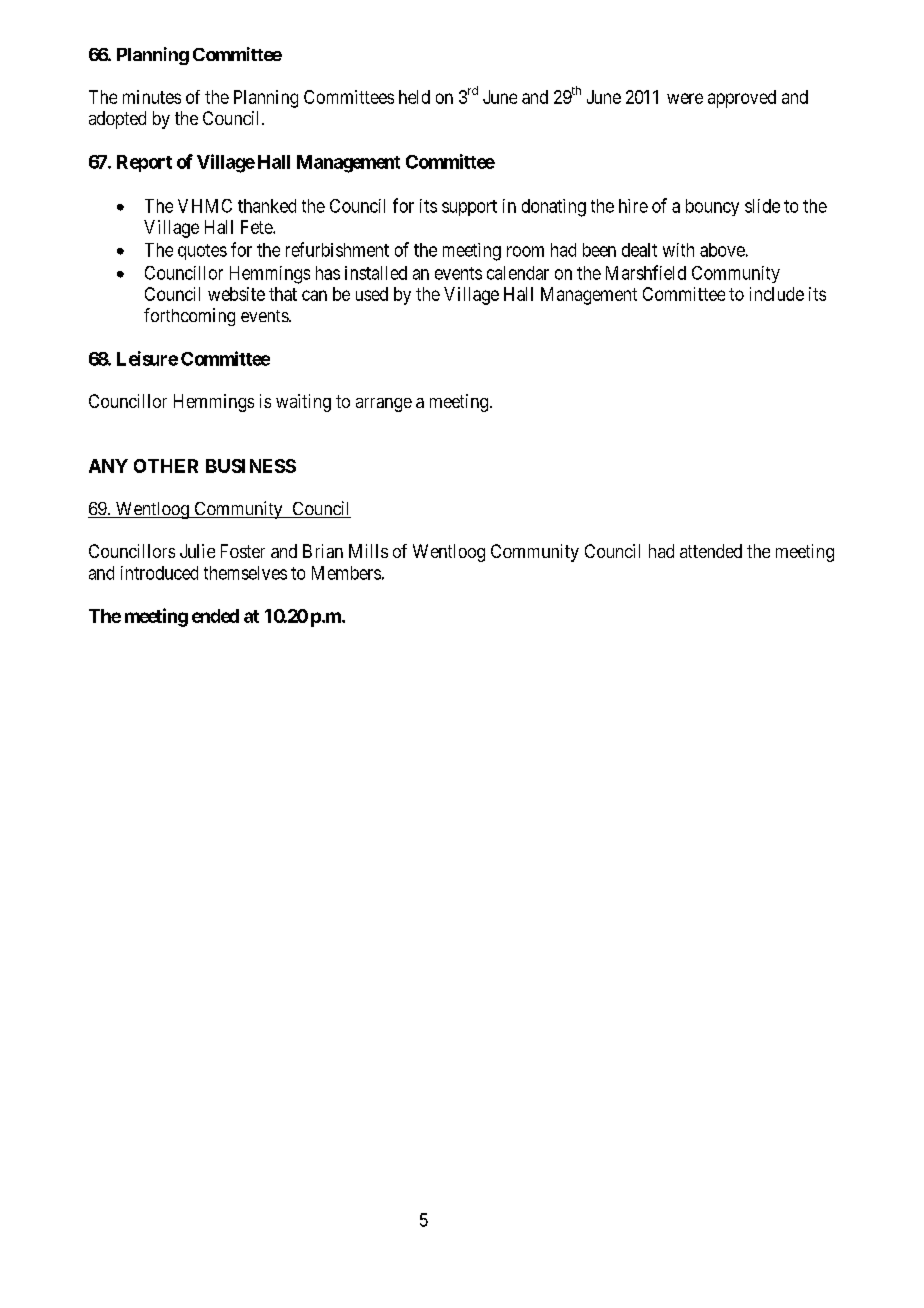  What do you see at coordinates (685, 98) in the screenshot?
I see `were` at bounding box center [685, 98].
